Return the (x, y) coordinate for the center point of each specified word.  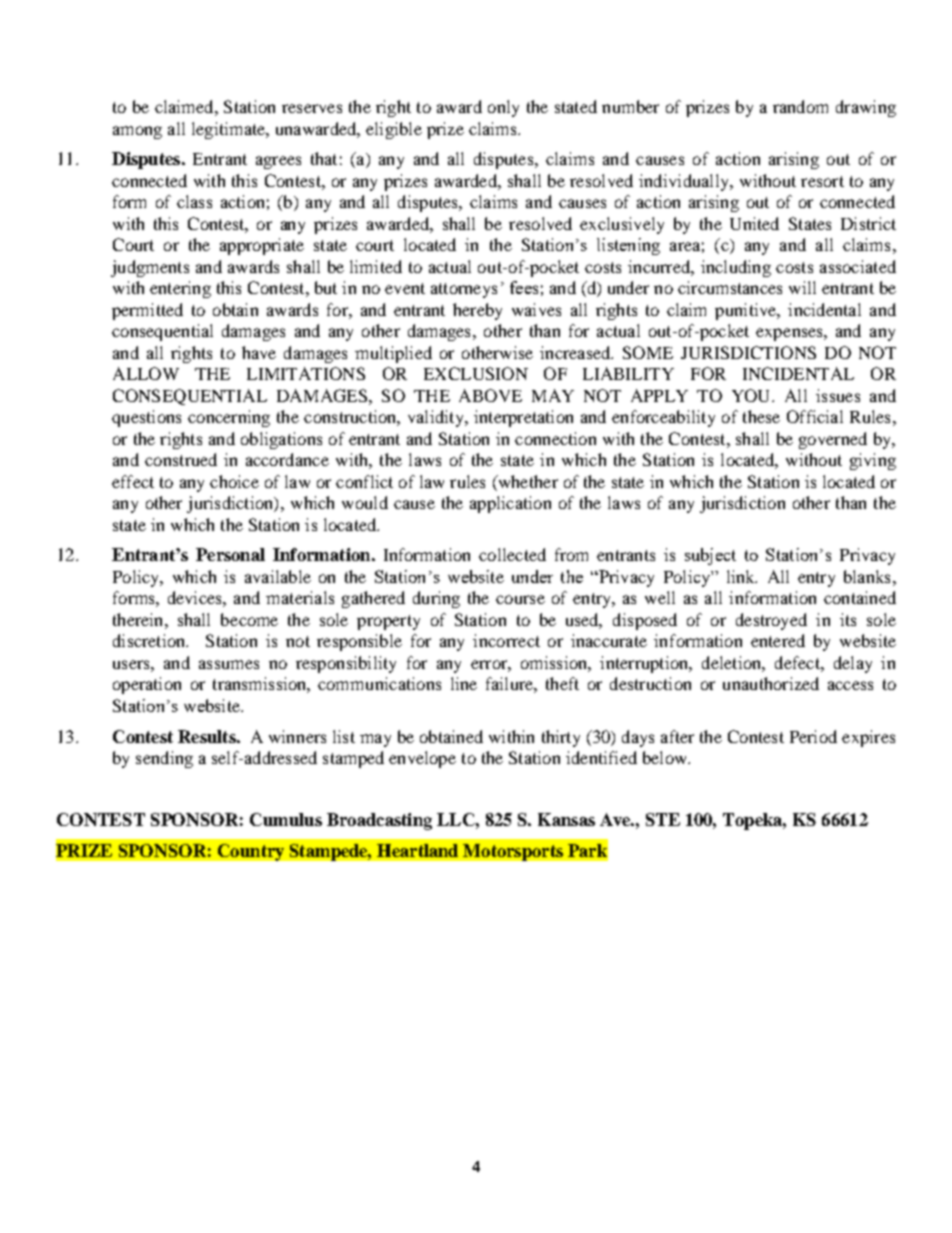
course (520, 599)
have (259, 352)
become (249, 619)
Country (251, 852)
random (800, 106)
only (503, 108)
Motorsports (513, 852)
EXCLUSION (476, 373)
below (666, 757)
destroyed (771, 621)
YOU (752, 395)
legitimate (230, 130)
